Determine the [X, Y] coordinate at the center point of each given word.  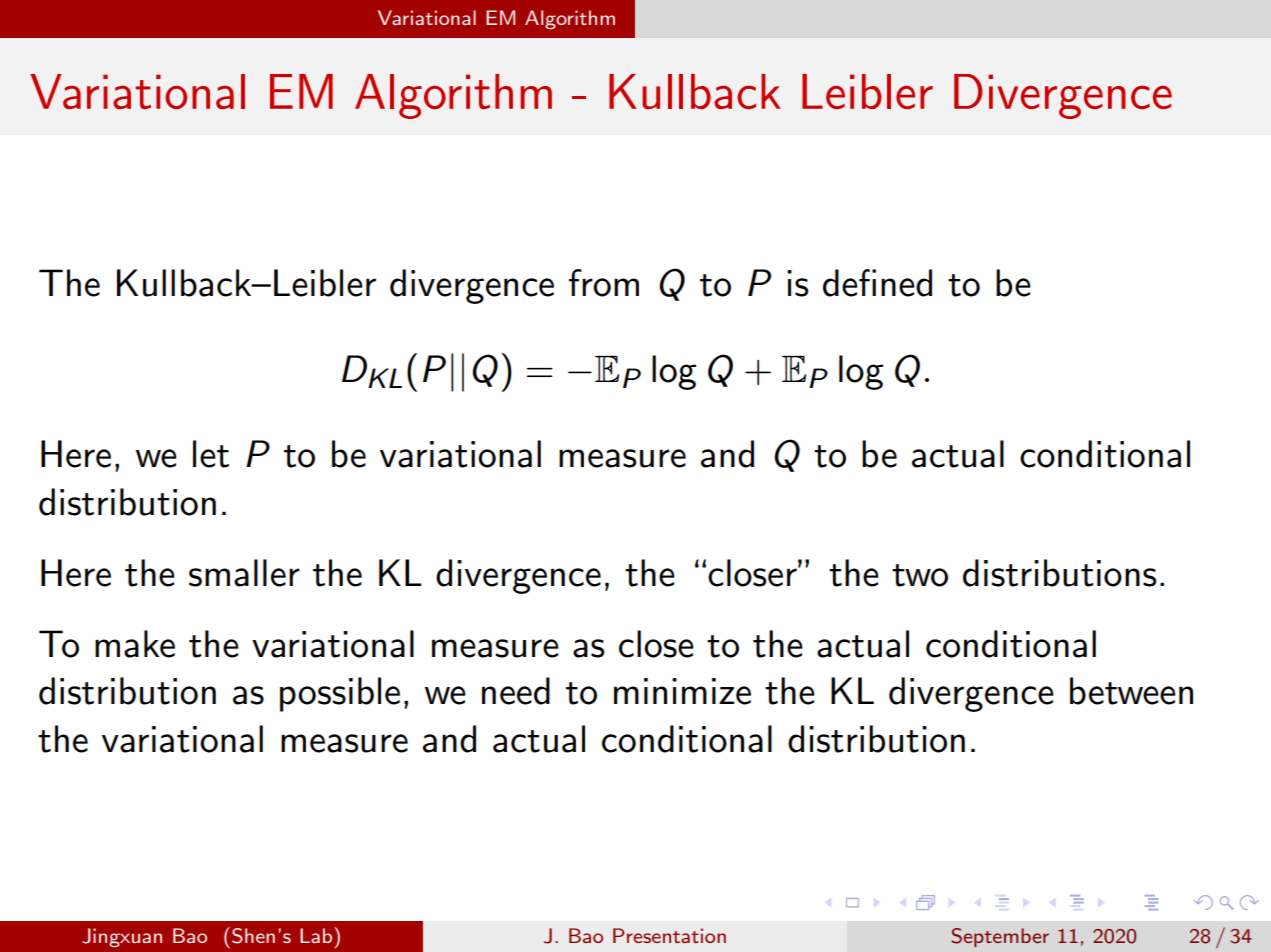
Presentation [669, 935]
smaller [244, 573]
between [1131, 691]
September [1000, 937]
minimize [682, 691]
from [604, 283]
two [920, 575]
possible [340, 694]
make [135, 644]
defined [877, 283]
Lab [317, 935]
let [211, 454]
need [516, 691]
